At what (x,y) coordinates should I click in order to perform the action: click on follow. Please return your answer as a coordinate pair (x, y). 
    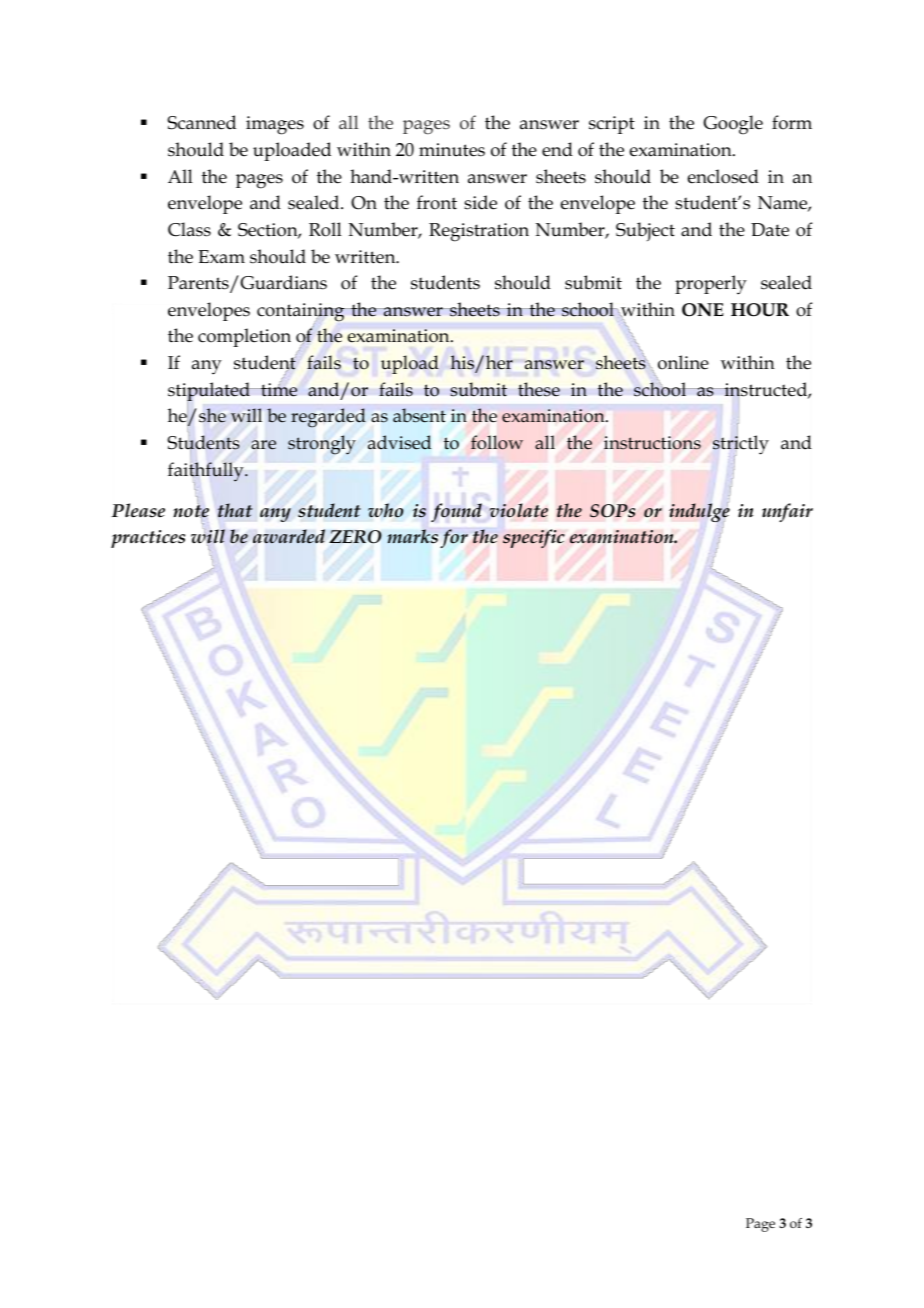
    Looking at the image, I should click on (497, 442).
